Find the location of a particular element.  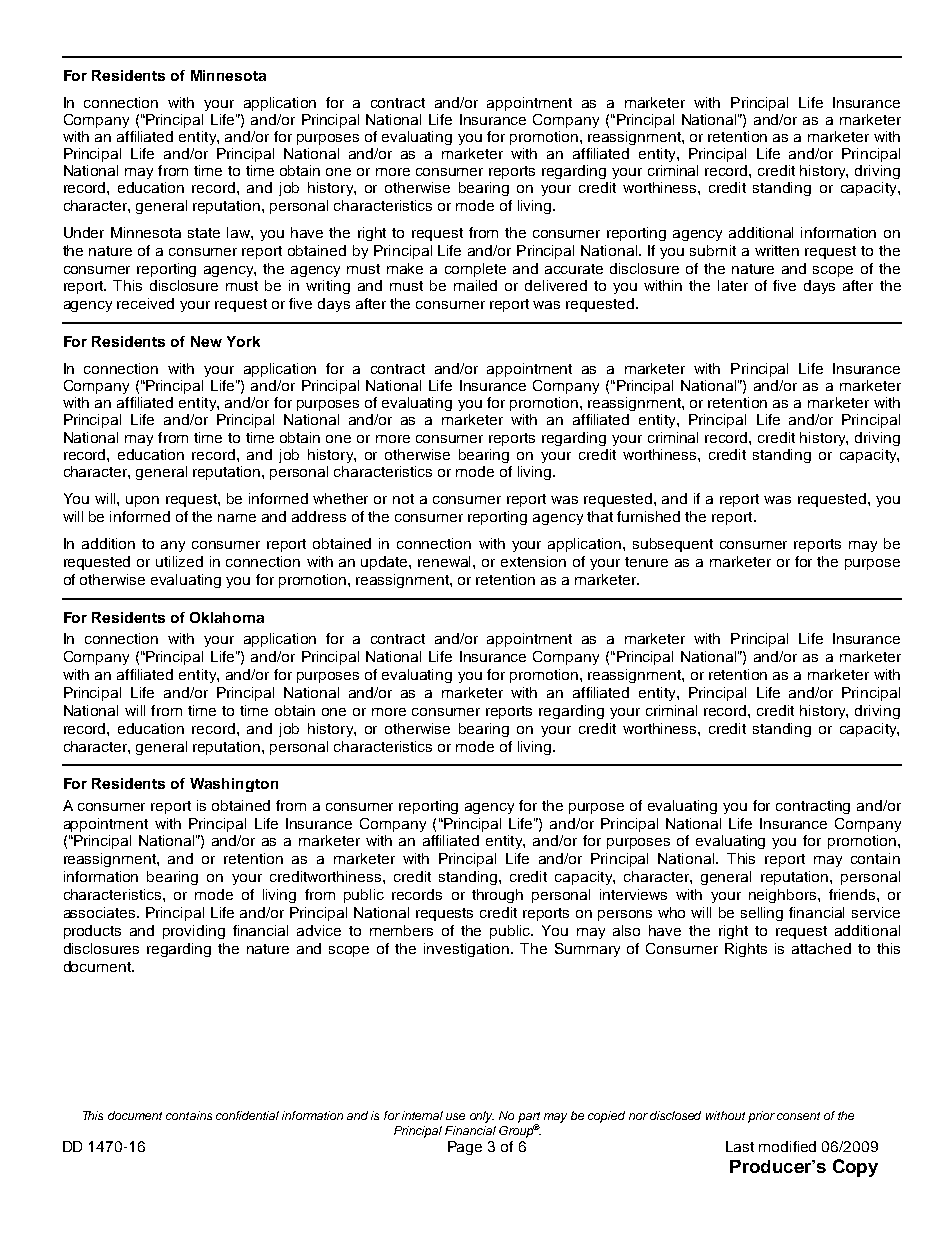

investigation is located at coordinates (468, 950).
